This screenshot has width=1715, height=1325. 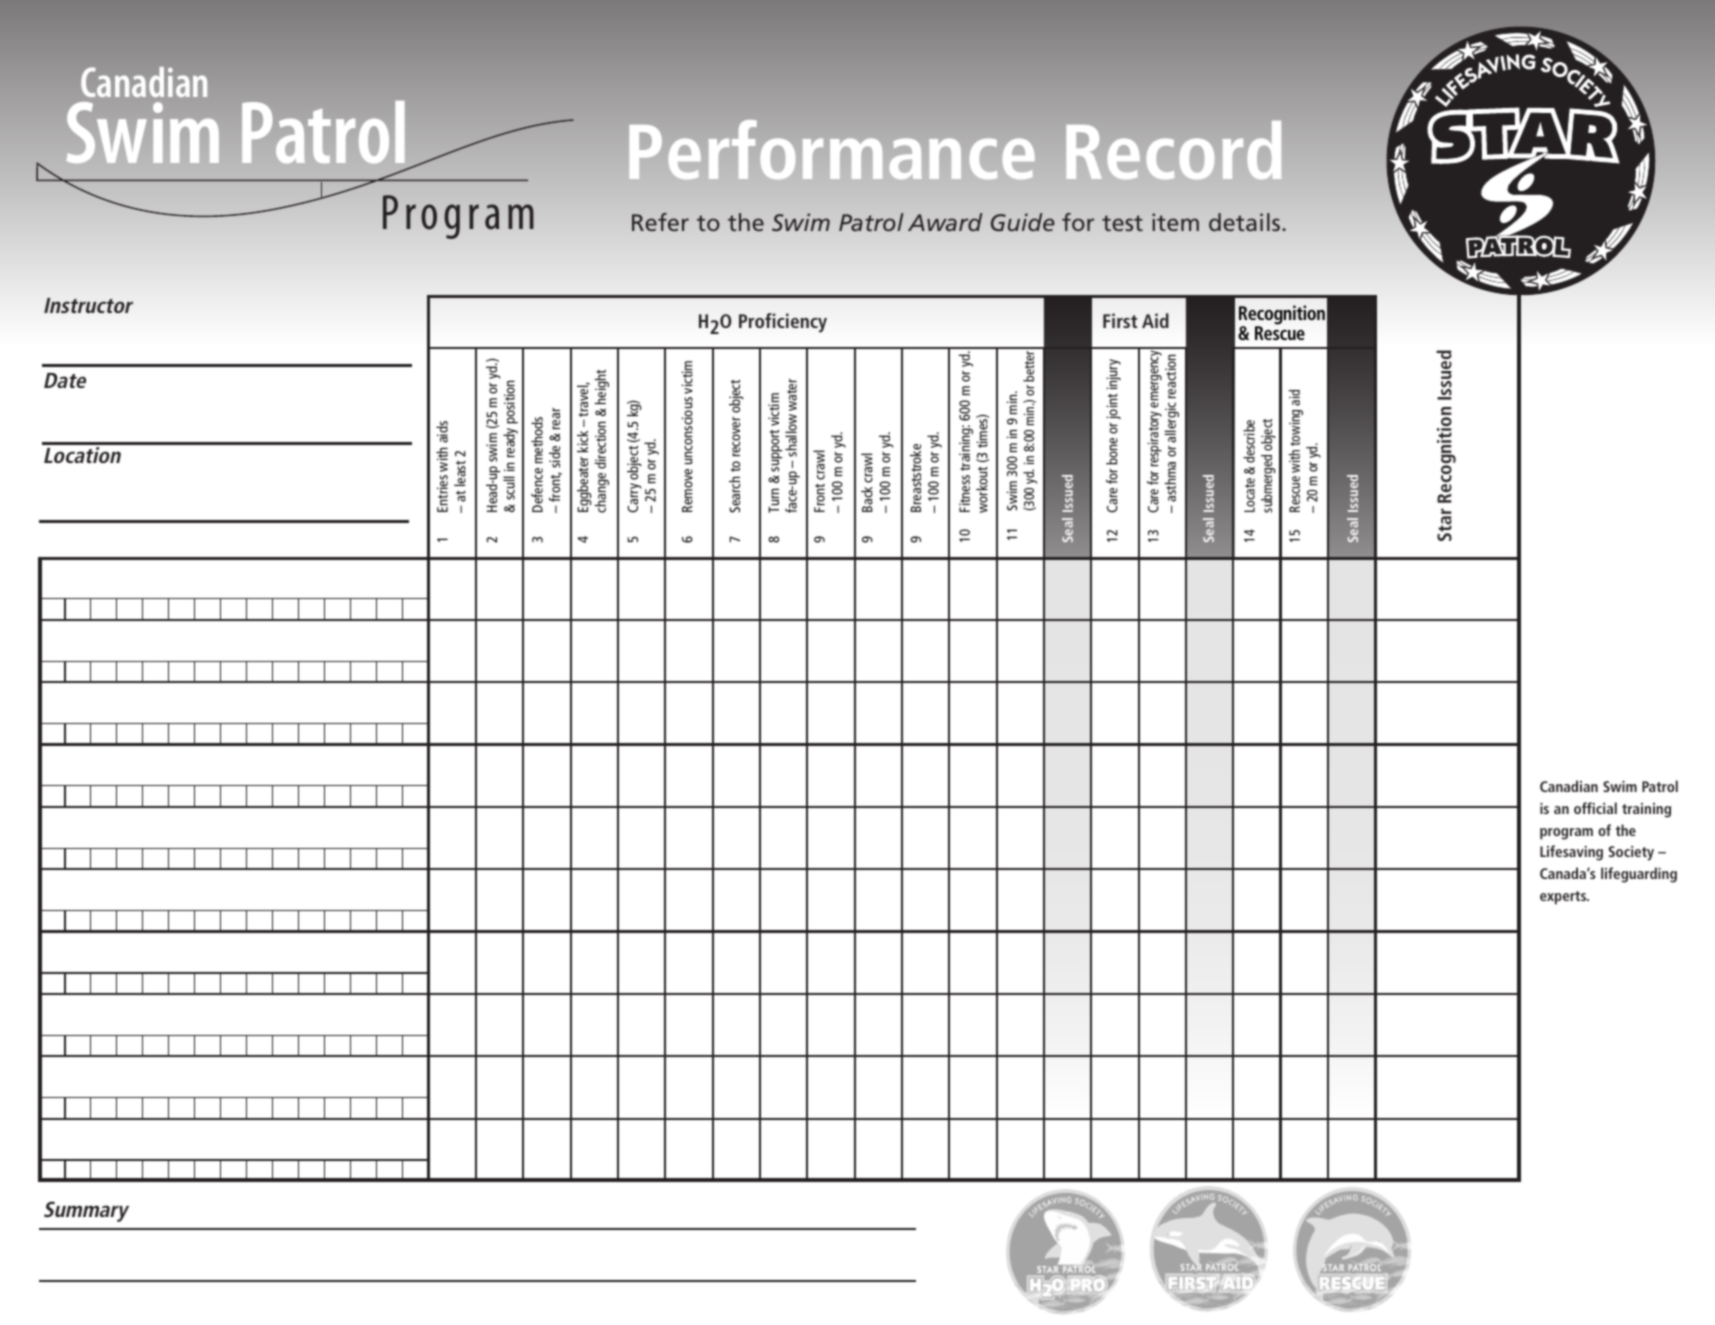 What do you see at coordinates (1564, 898) in the screenshot?
I see `experts` at bounding box center [1564, 898].
